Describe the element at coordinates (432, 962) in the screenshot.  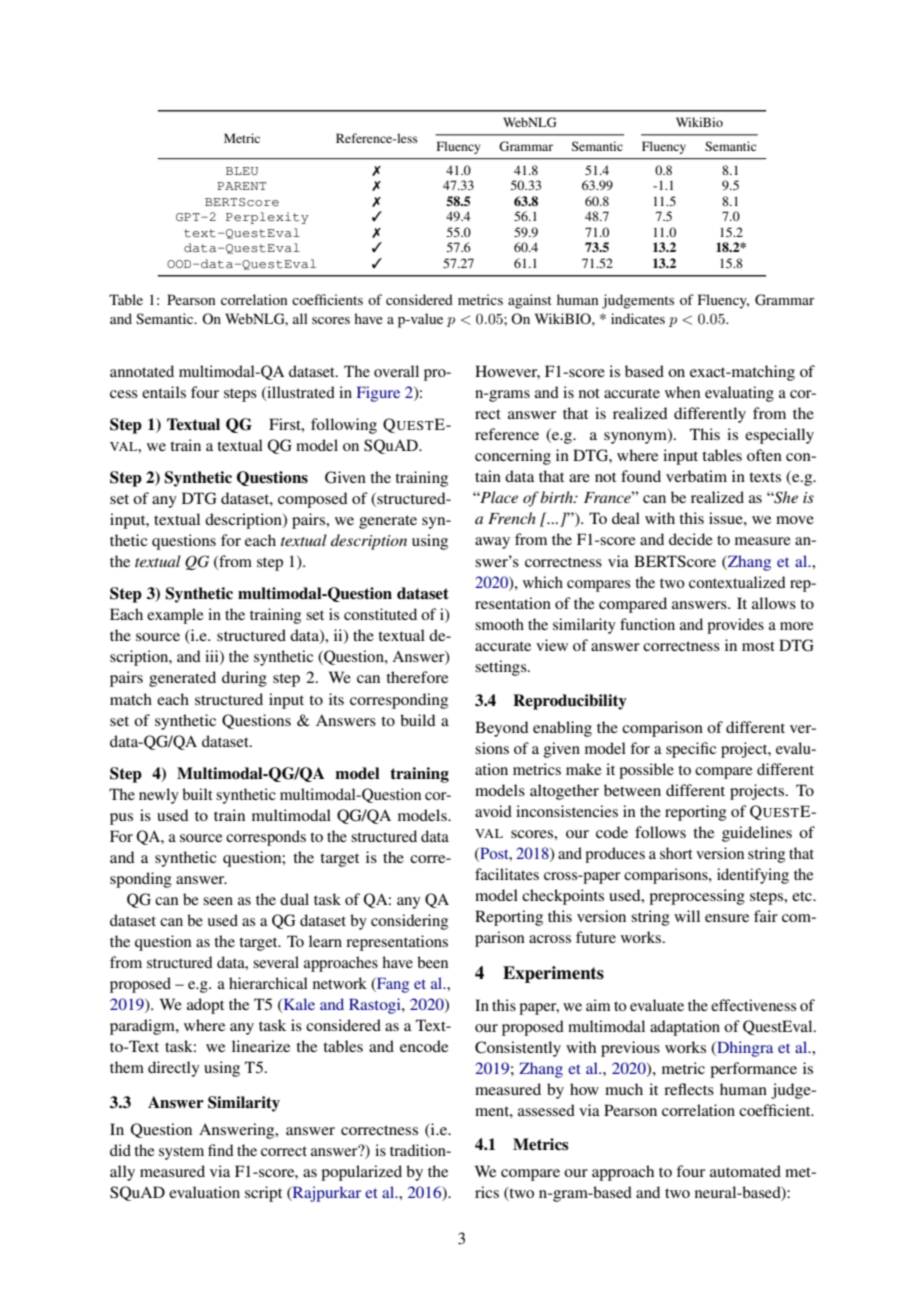
I see `been` at that location.
